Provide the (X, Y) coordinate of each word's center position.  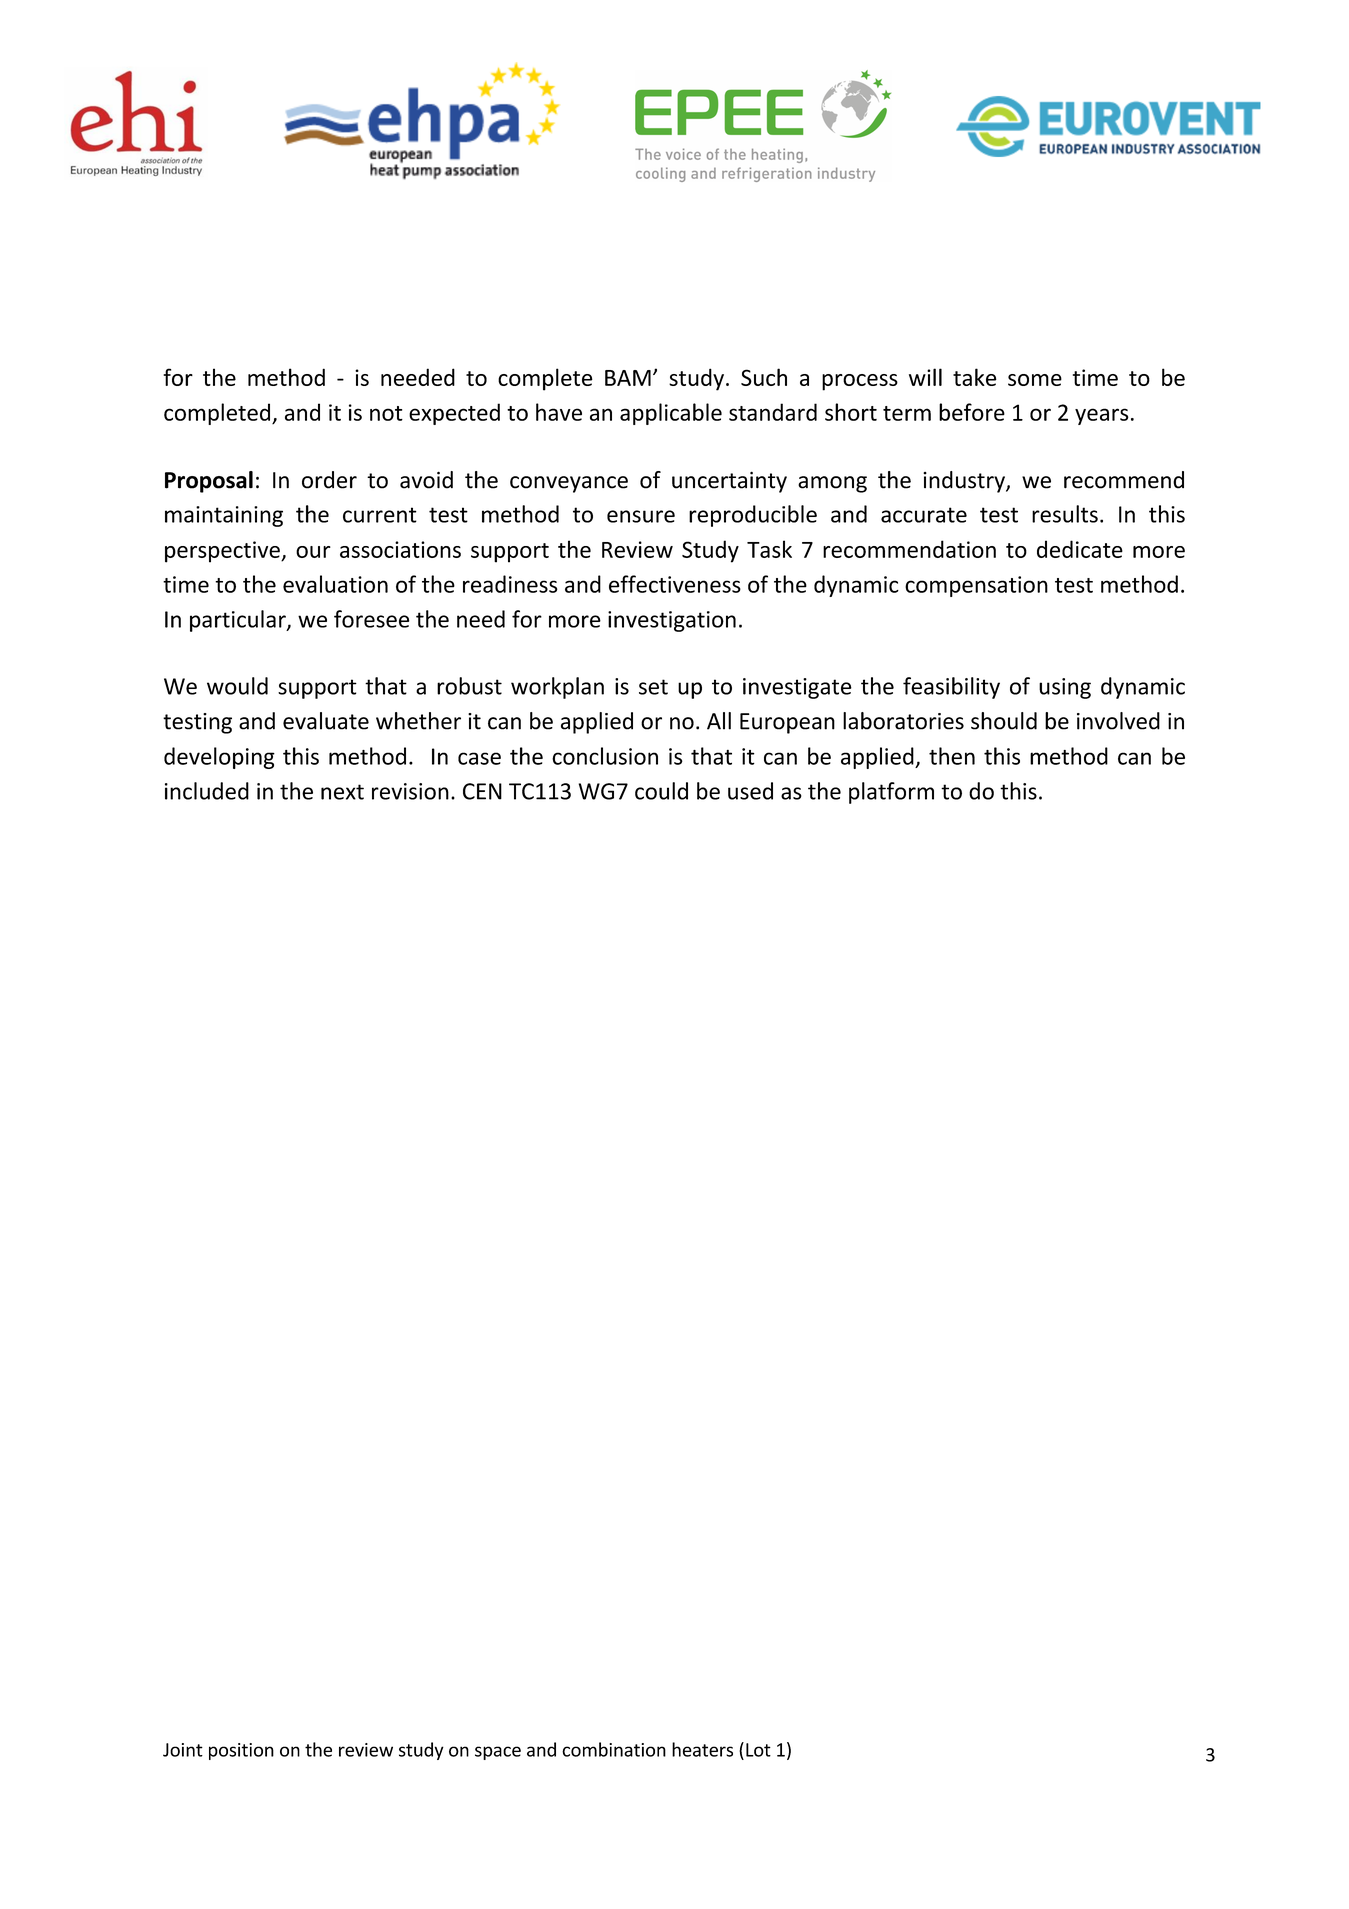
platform (891, 793)
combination (614, 1749)
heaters (702, 1749)
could (661, 791)
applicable (671, 414)
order (329, 480)
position (241, 1751)
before (972, 412)
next (342, 792)
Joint (183, 1750)
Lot (758, 1750)
